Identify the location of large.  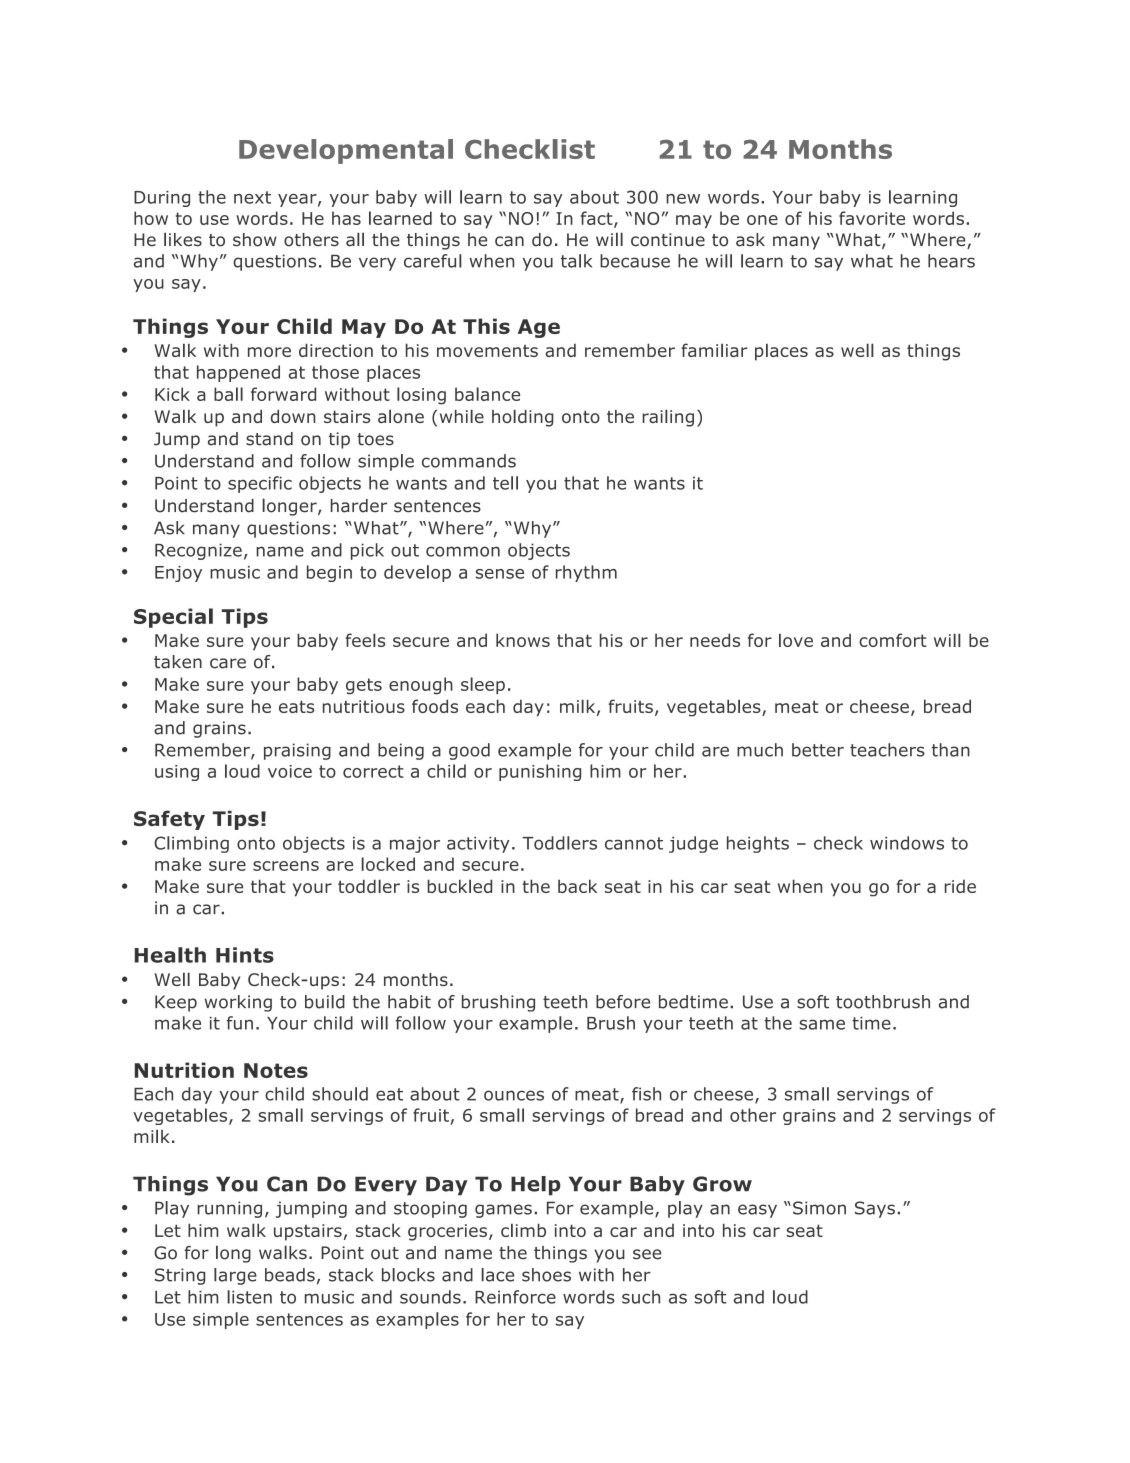
(235, 1276).
